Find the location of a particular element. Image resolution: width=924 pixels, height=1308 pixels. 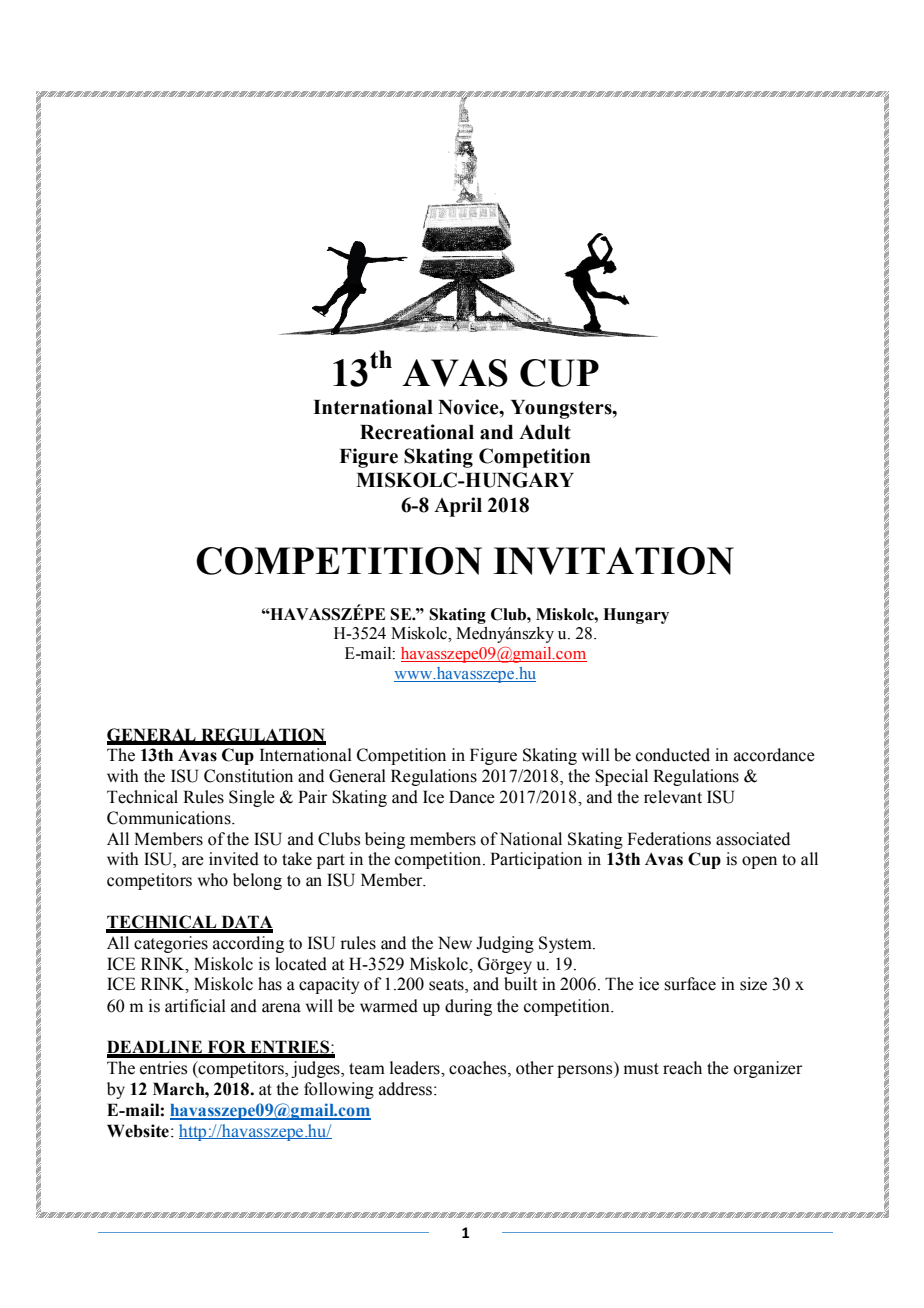

being is located at coordinates (385, 840).
